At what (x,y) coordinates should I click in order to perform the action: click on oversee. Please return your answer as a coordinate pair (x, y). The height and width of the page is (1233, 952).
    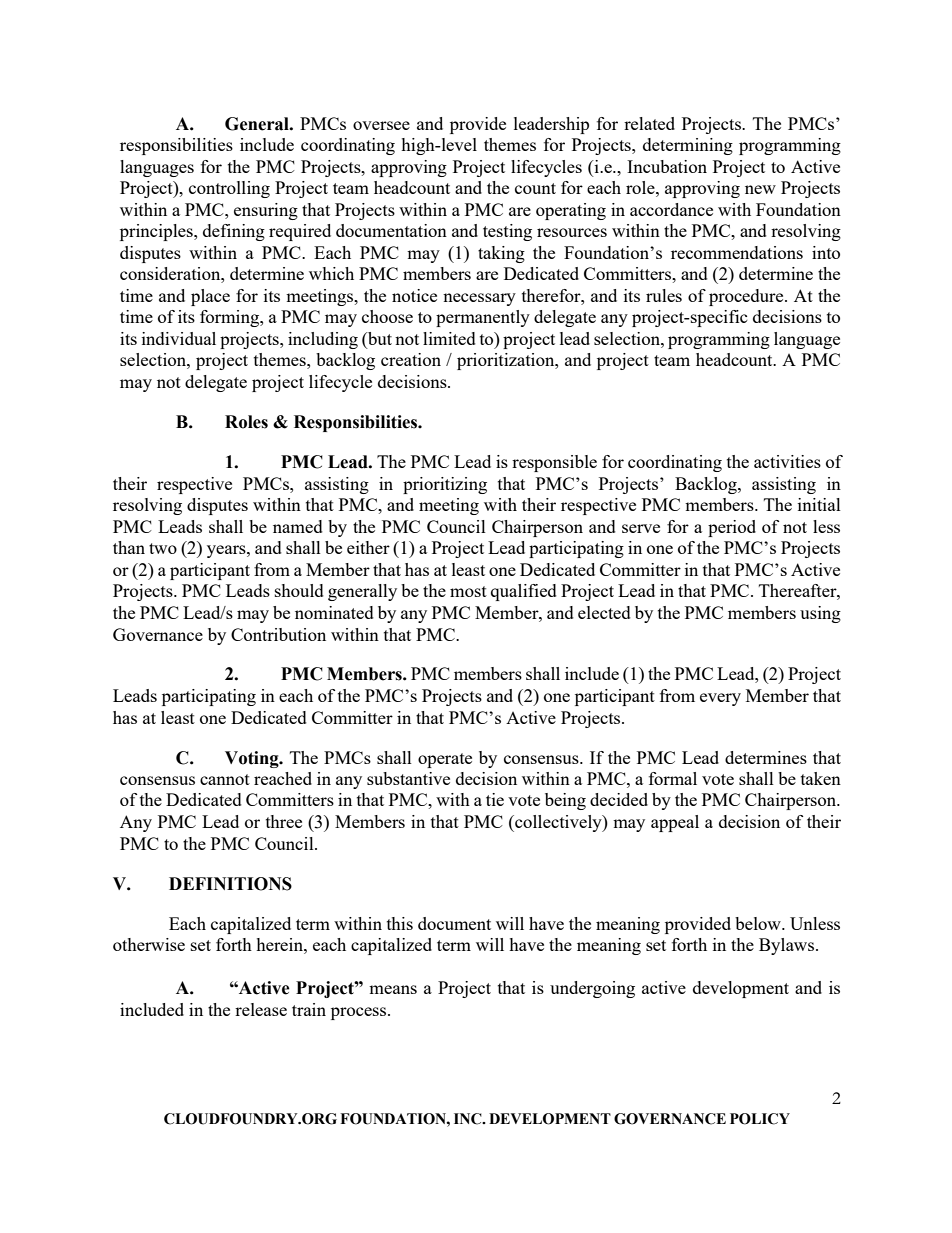
    Looking at the image, I should click on (381, 125).
